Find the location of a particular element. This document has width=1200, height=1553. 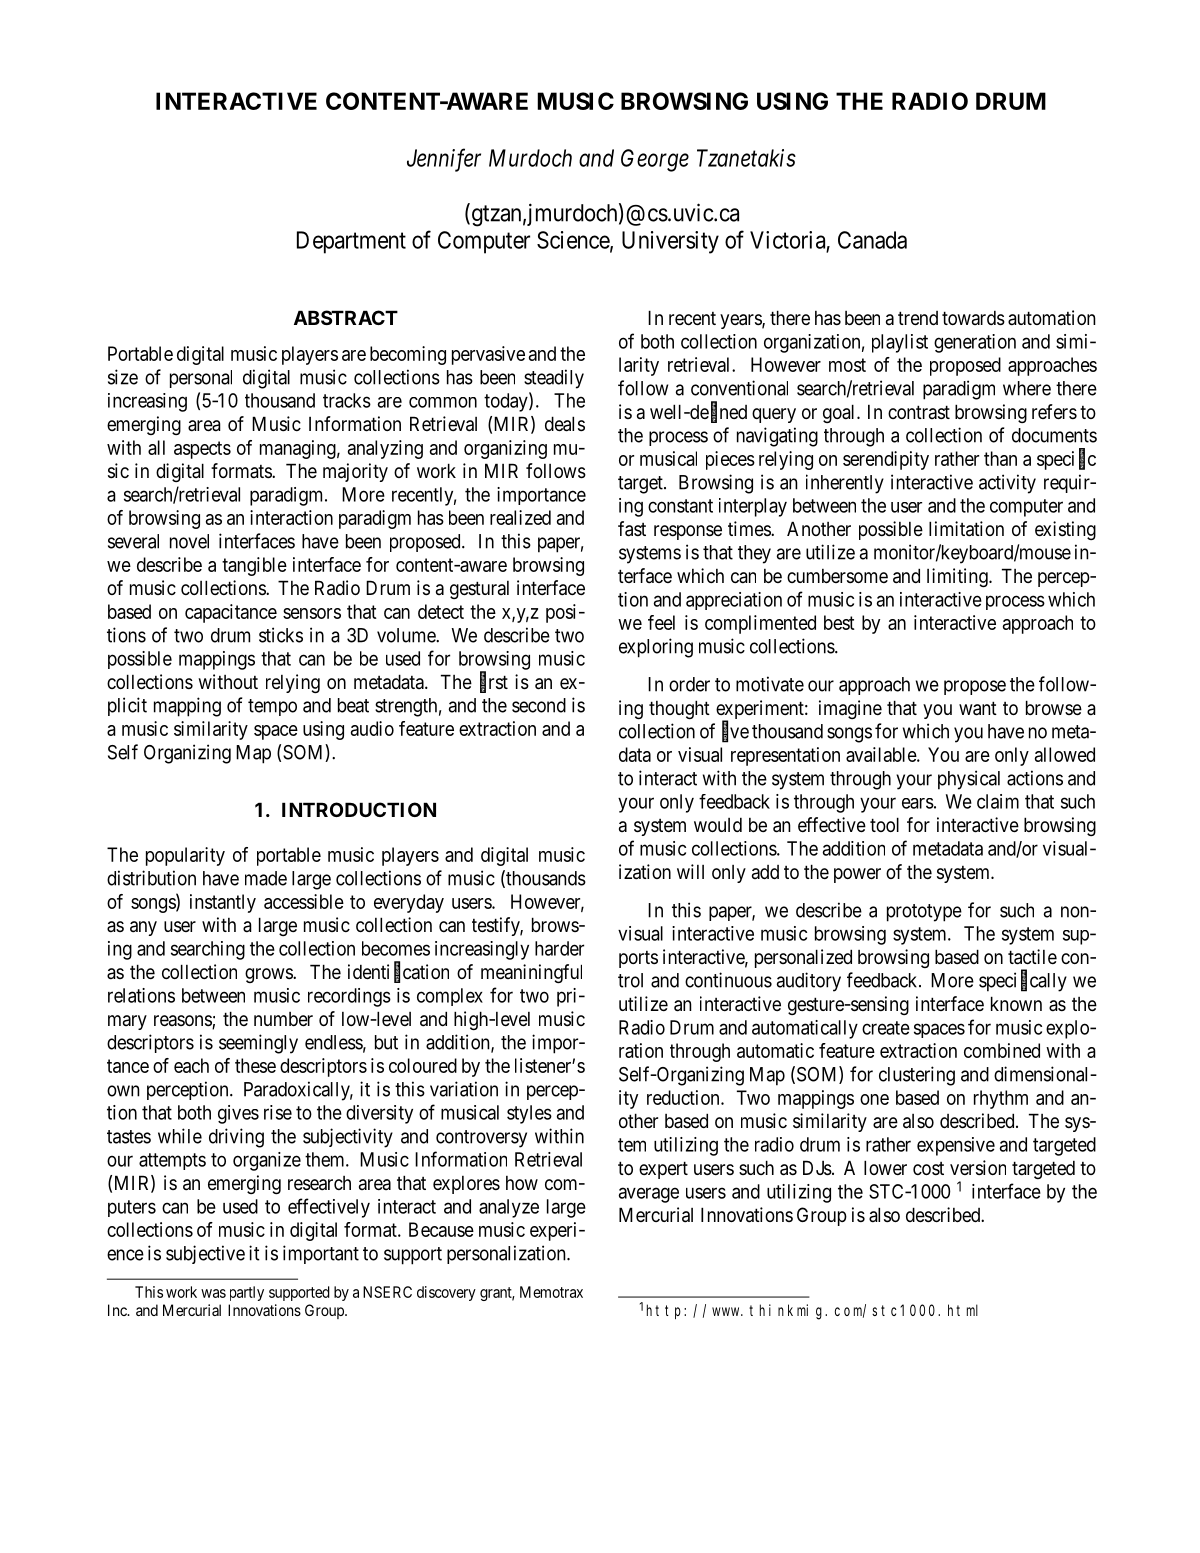

Canada is located at coordinates (872, 240).
